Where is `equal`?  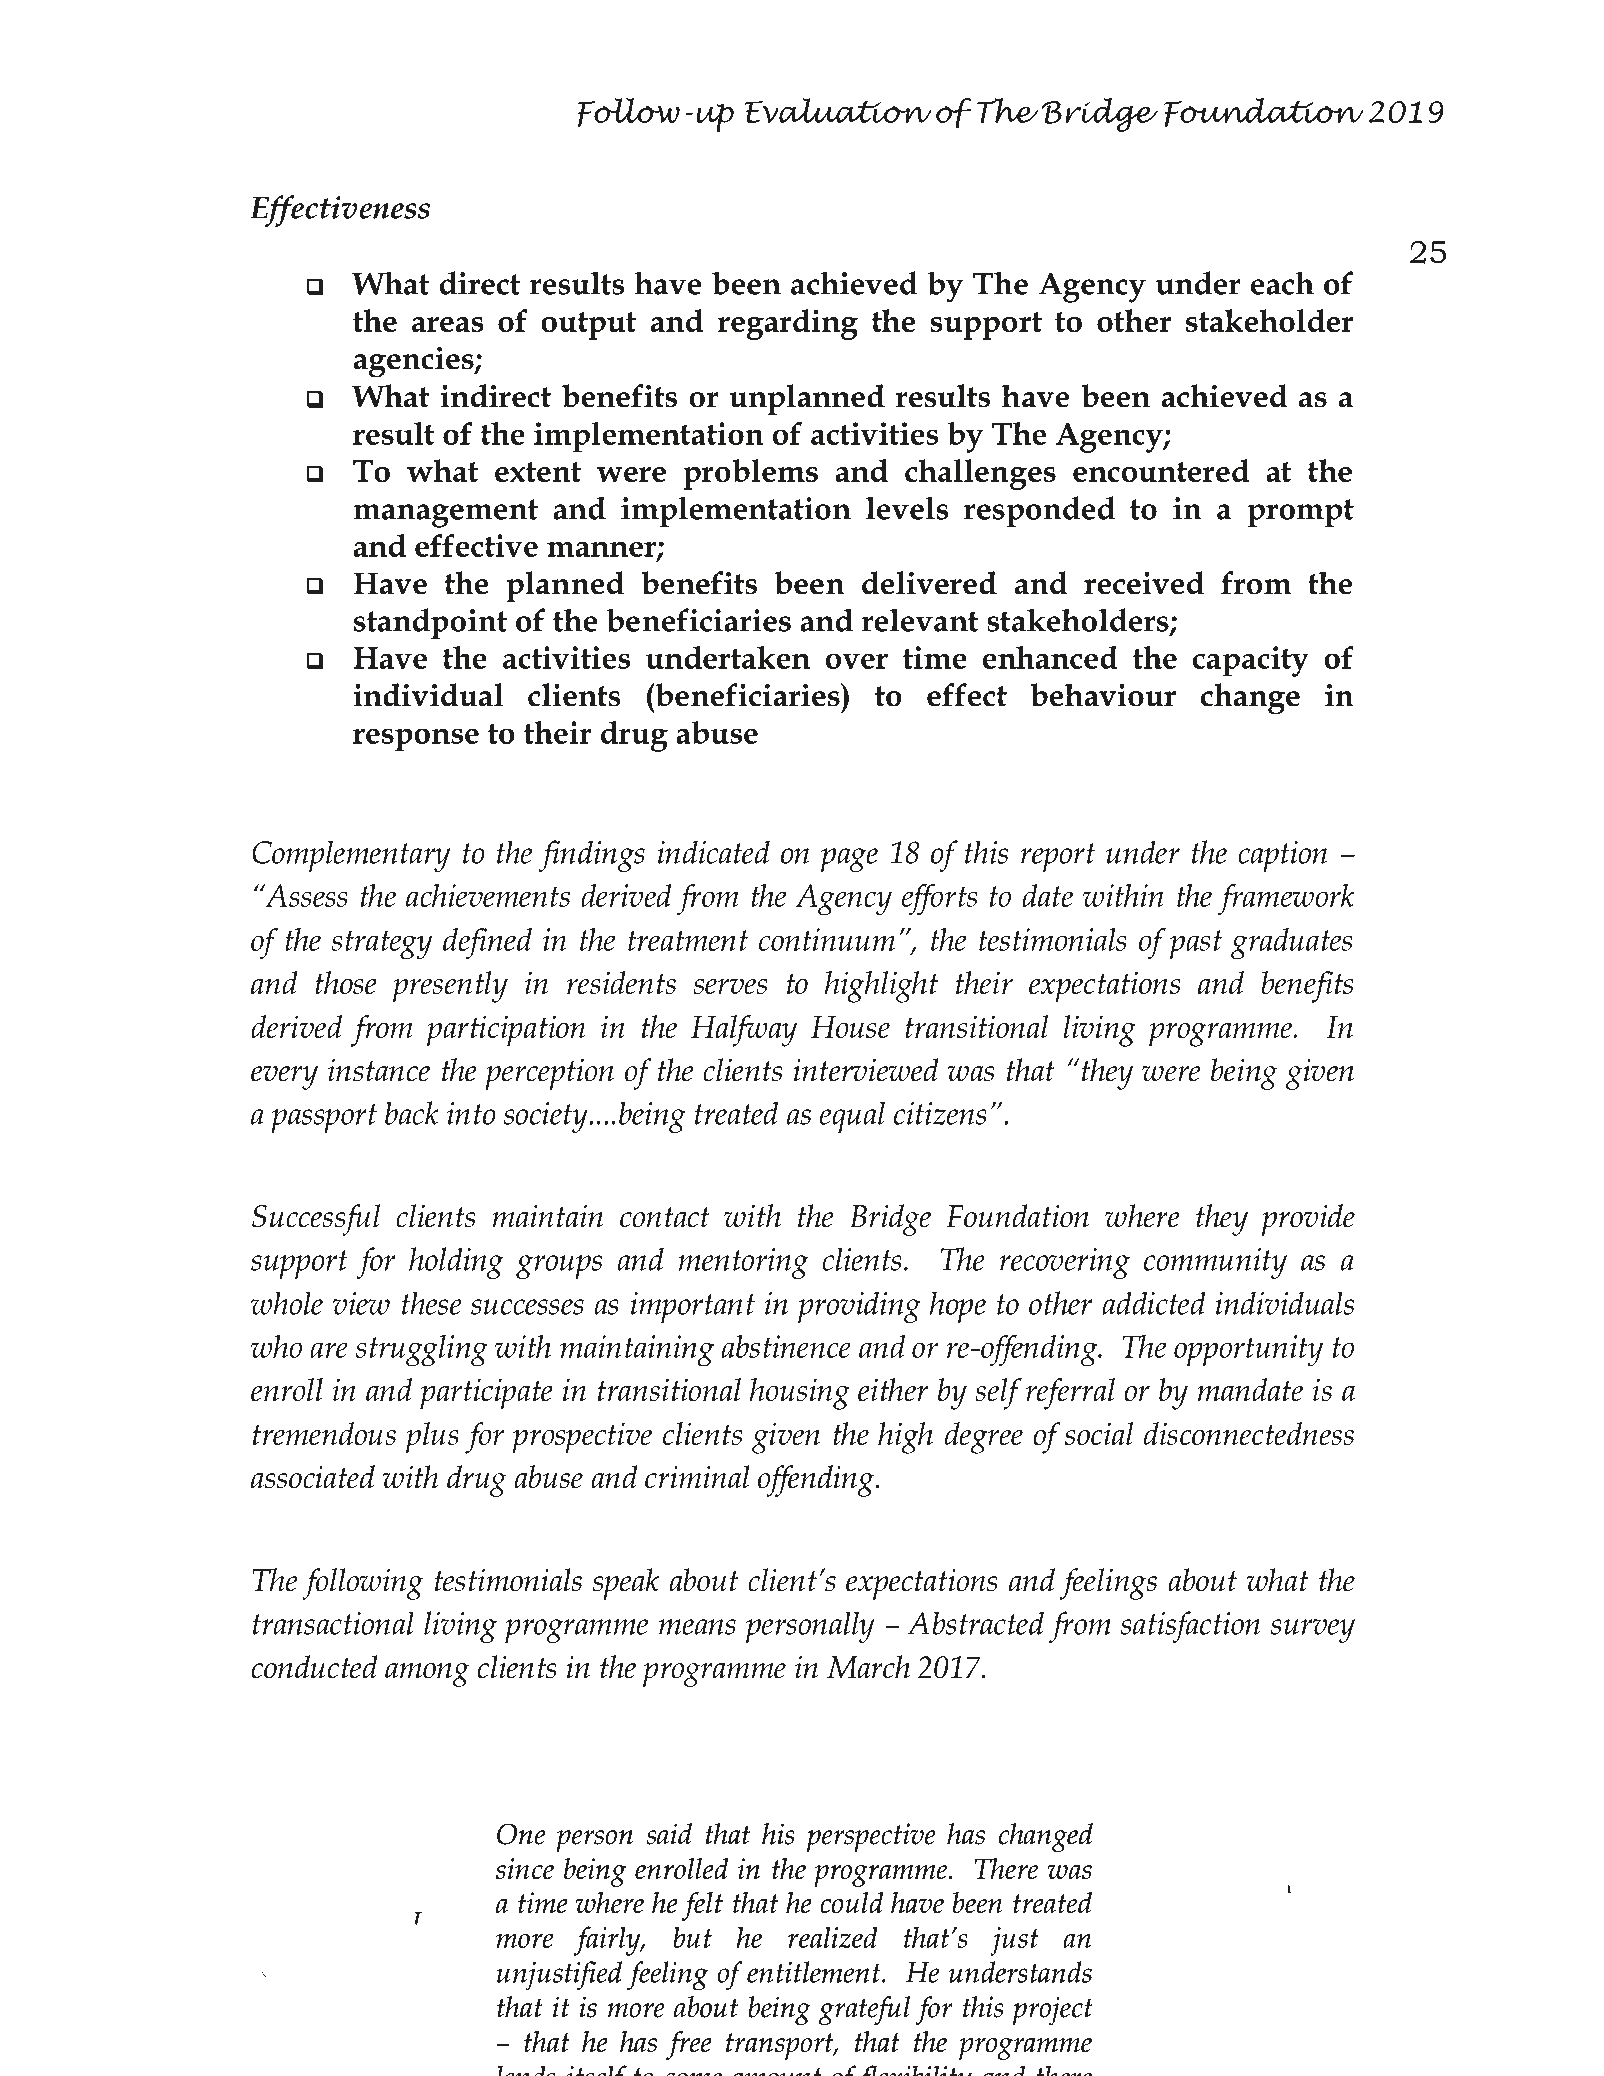
equal is located at coordinates (852, 1117).
